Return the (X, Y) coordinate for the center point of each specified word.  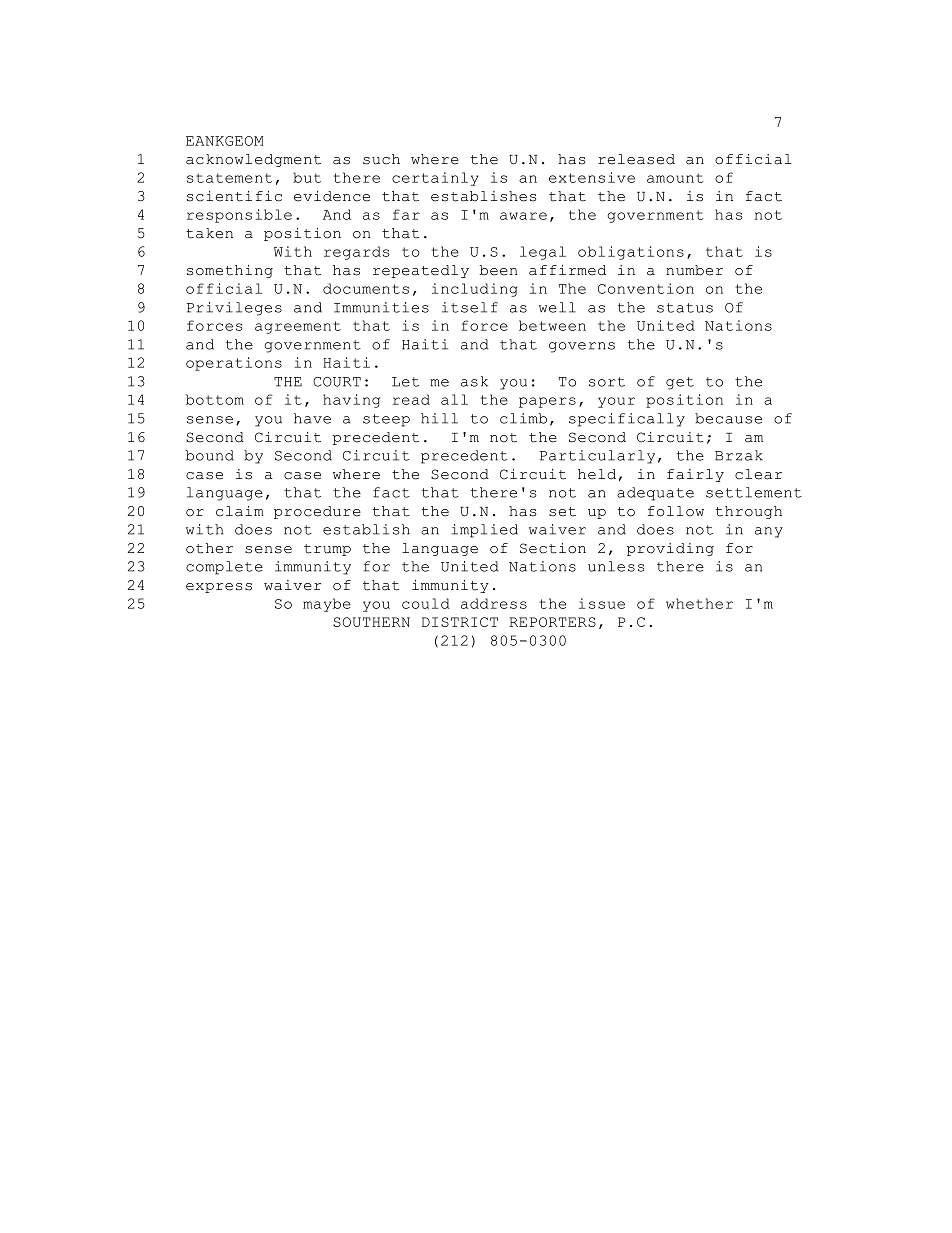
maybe (327, 605)
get (680, 383)
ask (474, 381)
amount (675, 178)
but (307, 177)
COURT (337, 382)
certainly (435, 179)
